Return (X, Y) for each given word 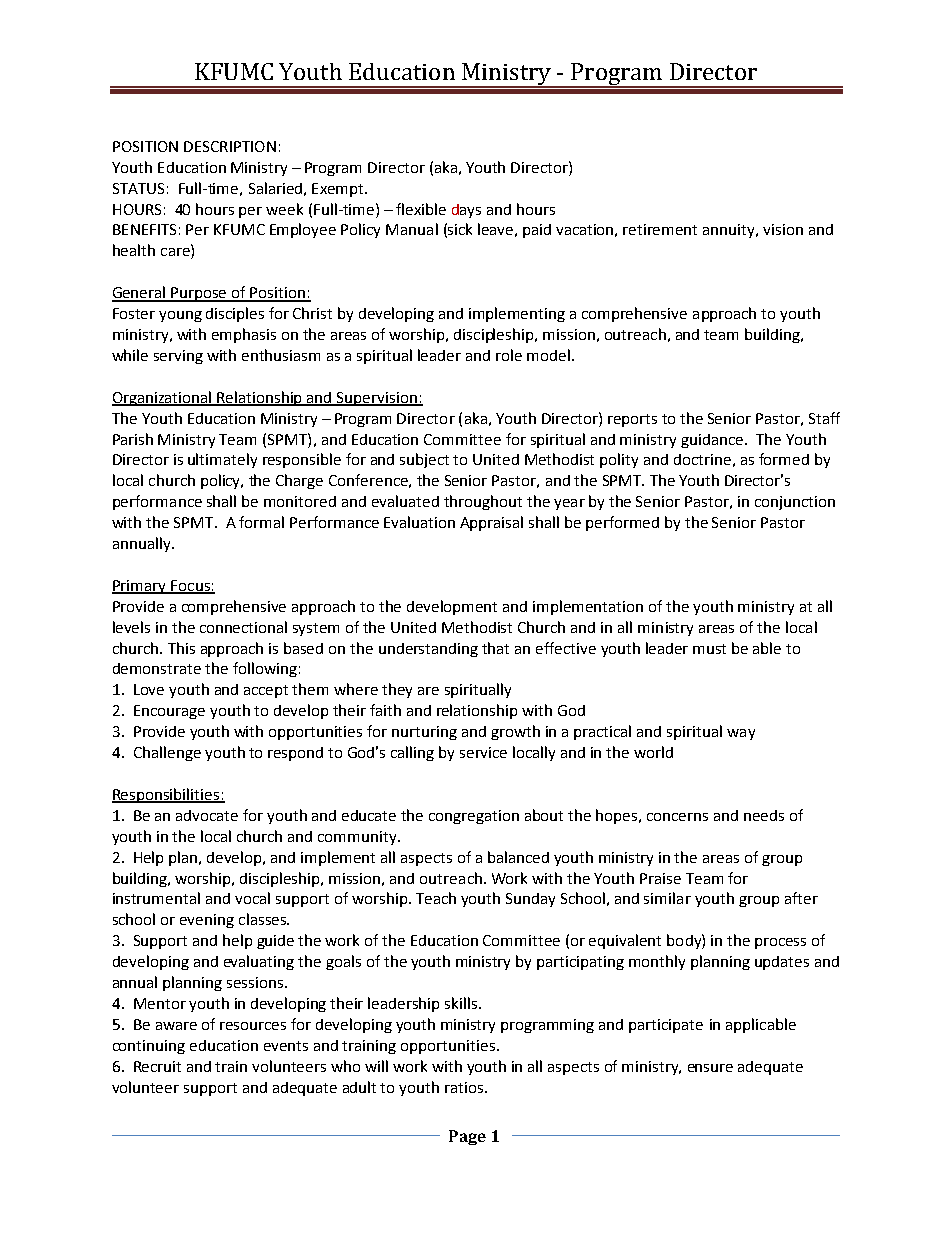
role (509, 355)
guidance (713, 441)
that (495, 648)
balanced (518, 857)
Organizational (163, 398)
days (466, 211)
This (181, 648)
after (801, 898)
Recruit (157, 1066)
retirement (660, 229)
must (709, 649)
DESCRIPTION (230, 146)
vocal (252, 898)
